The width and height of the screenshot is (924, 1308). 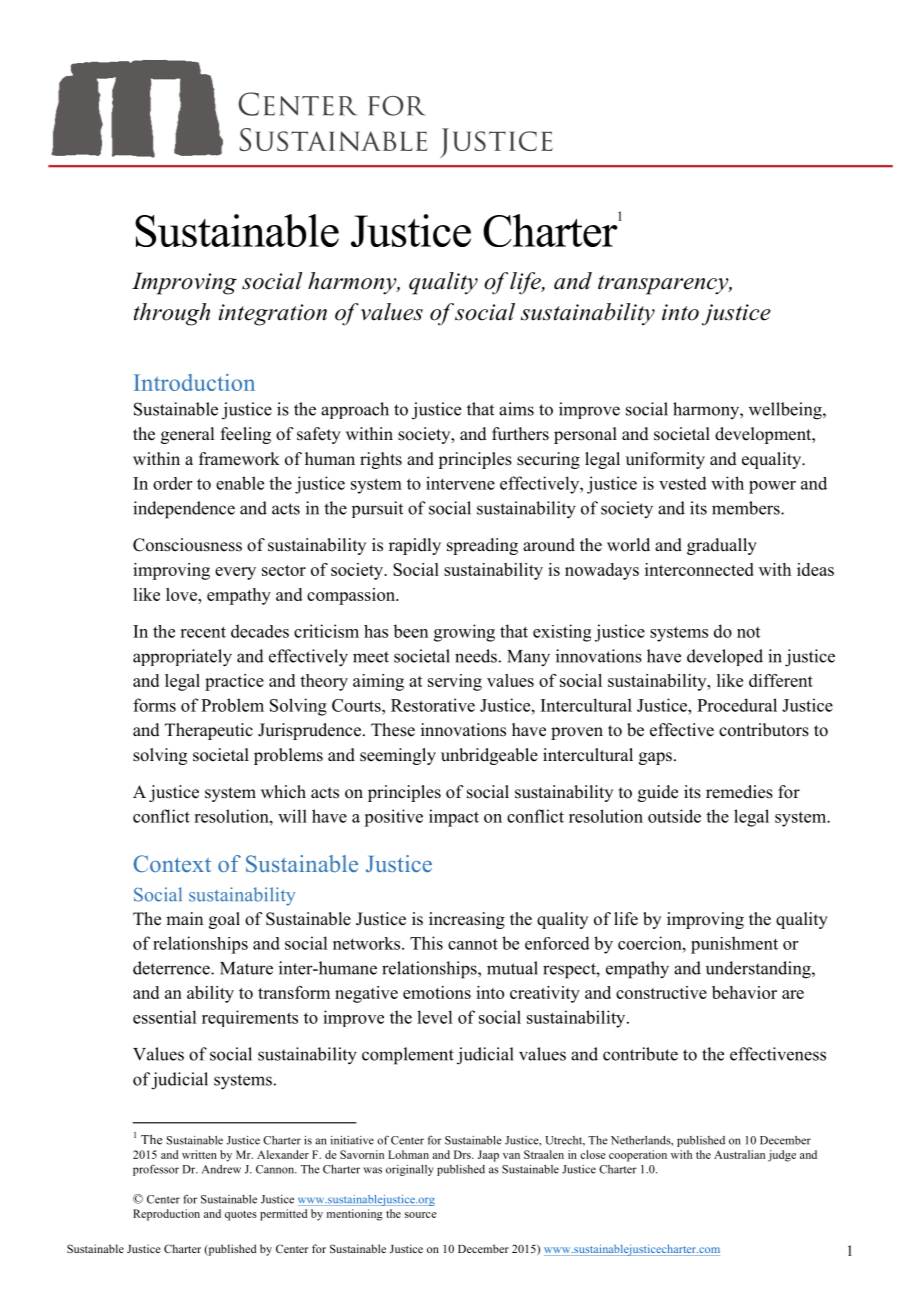 I want to click on punishment, so click(x=734, y=945).
